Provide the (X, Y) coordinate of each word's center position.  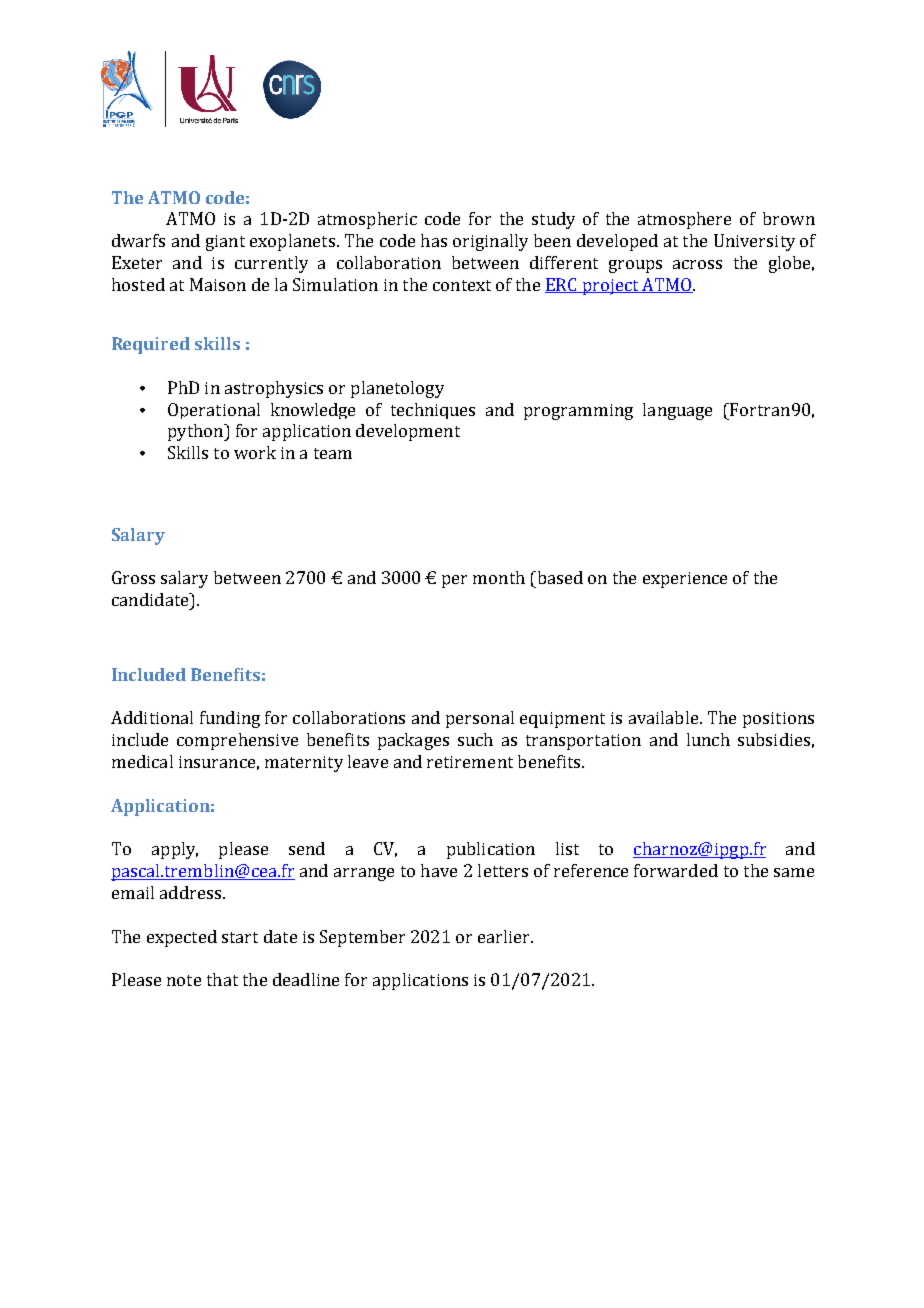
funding (230, 719)
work (255, 452)
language (677, 411)
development (408, 432)
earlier (505, 936)
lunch (708, 739)
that (222, 979)
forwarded (676, 870)
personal (480, 719)
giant (225, 243)
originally (490, 242)
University (754, 242)
